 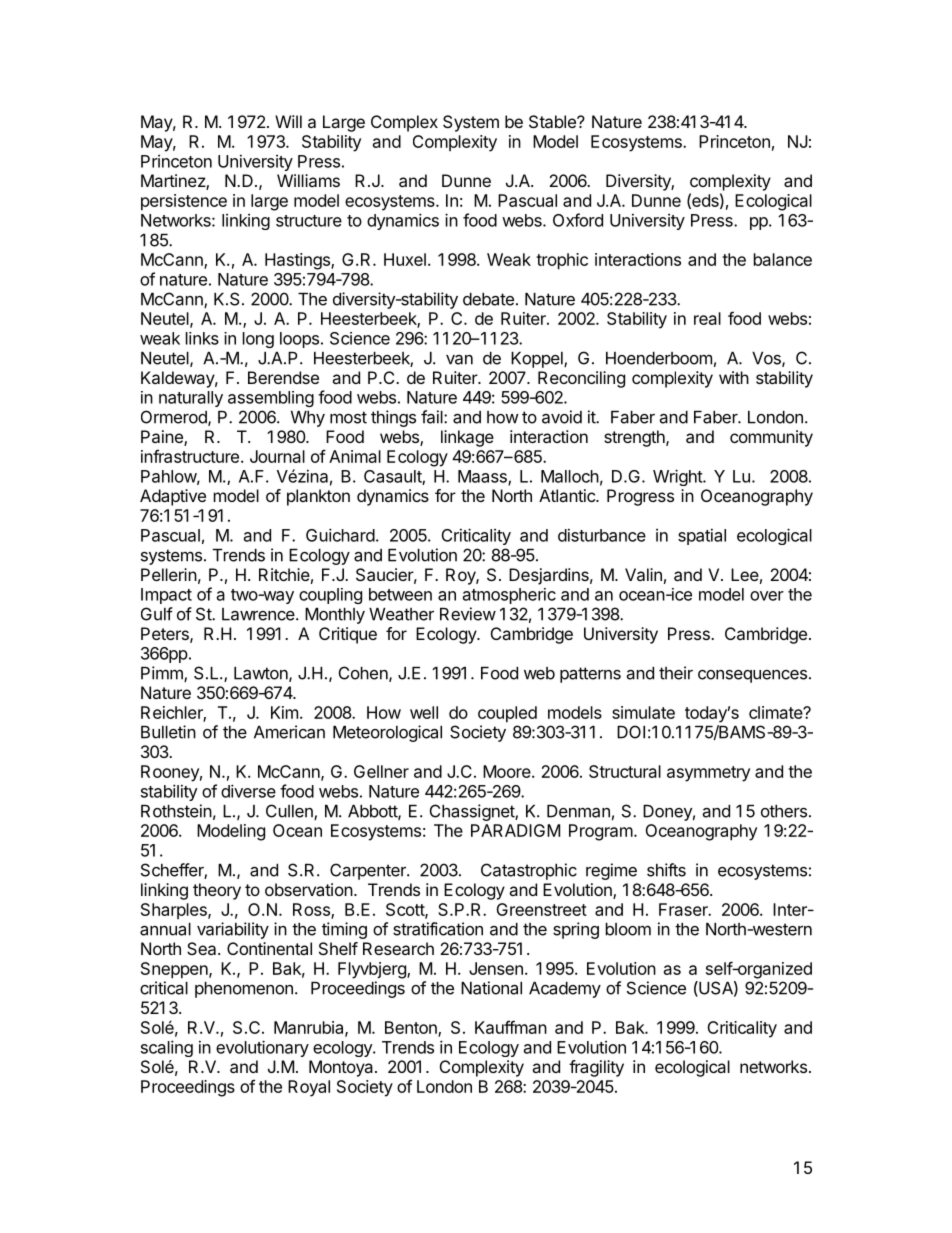 I want to click on Lawrence, so click(x=259, y=614).
